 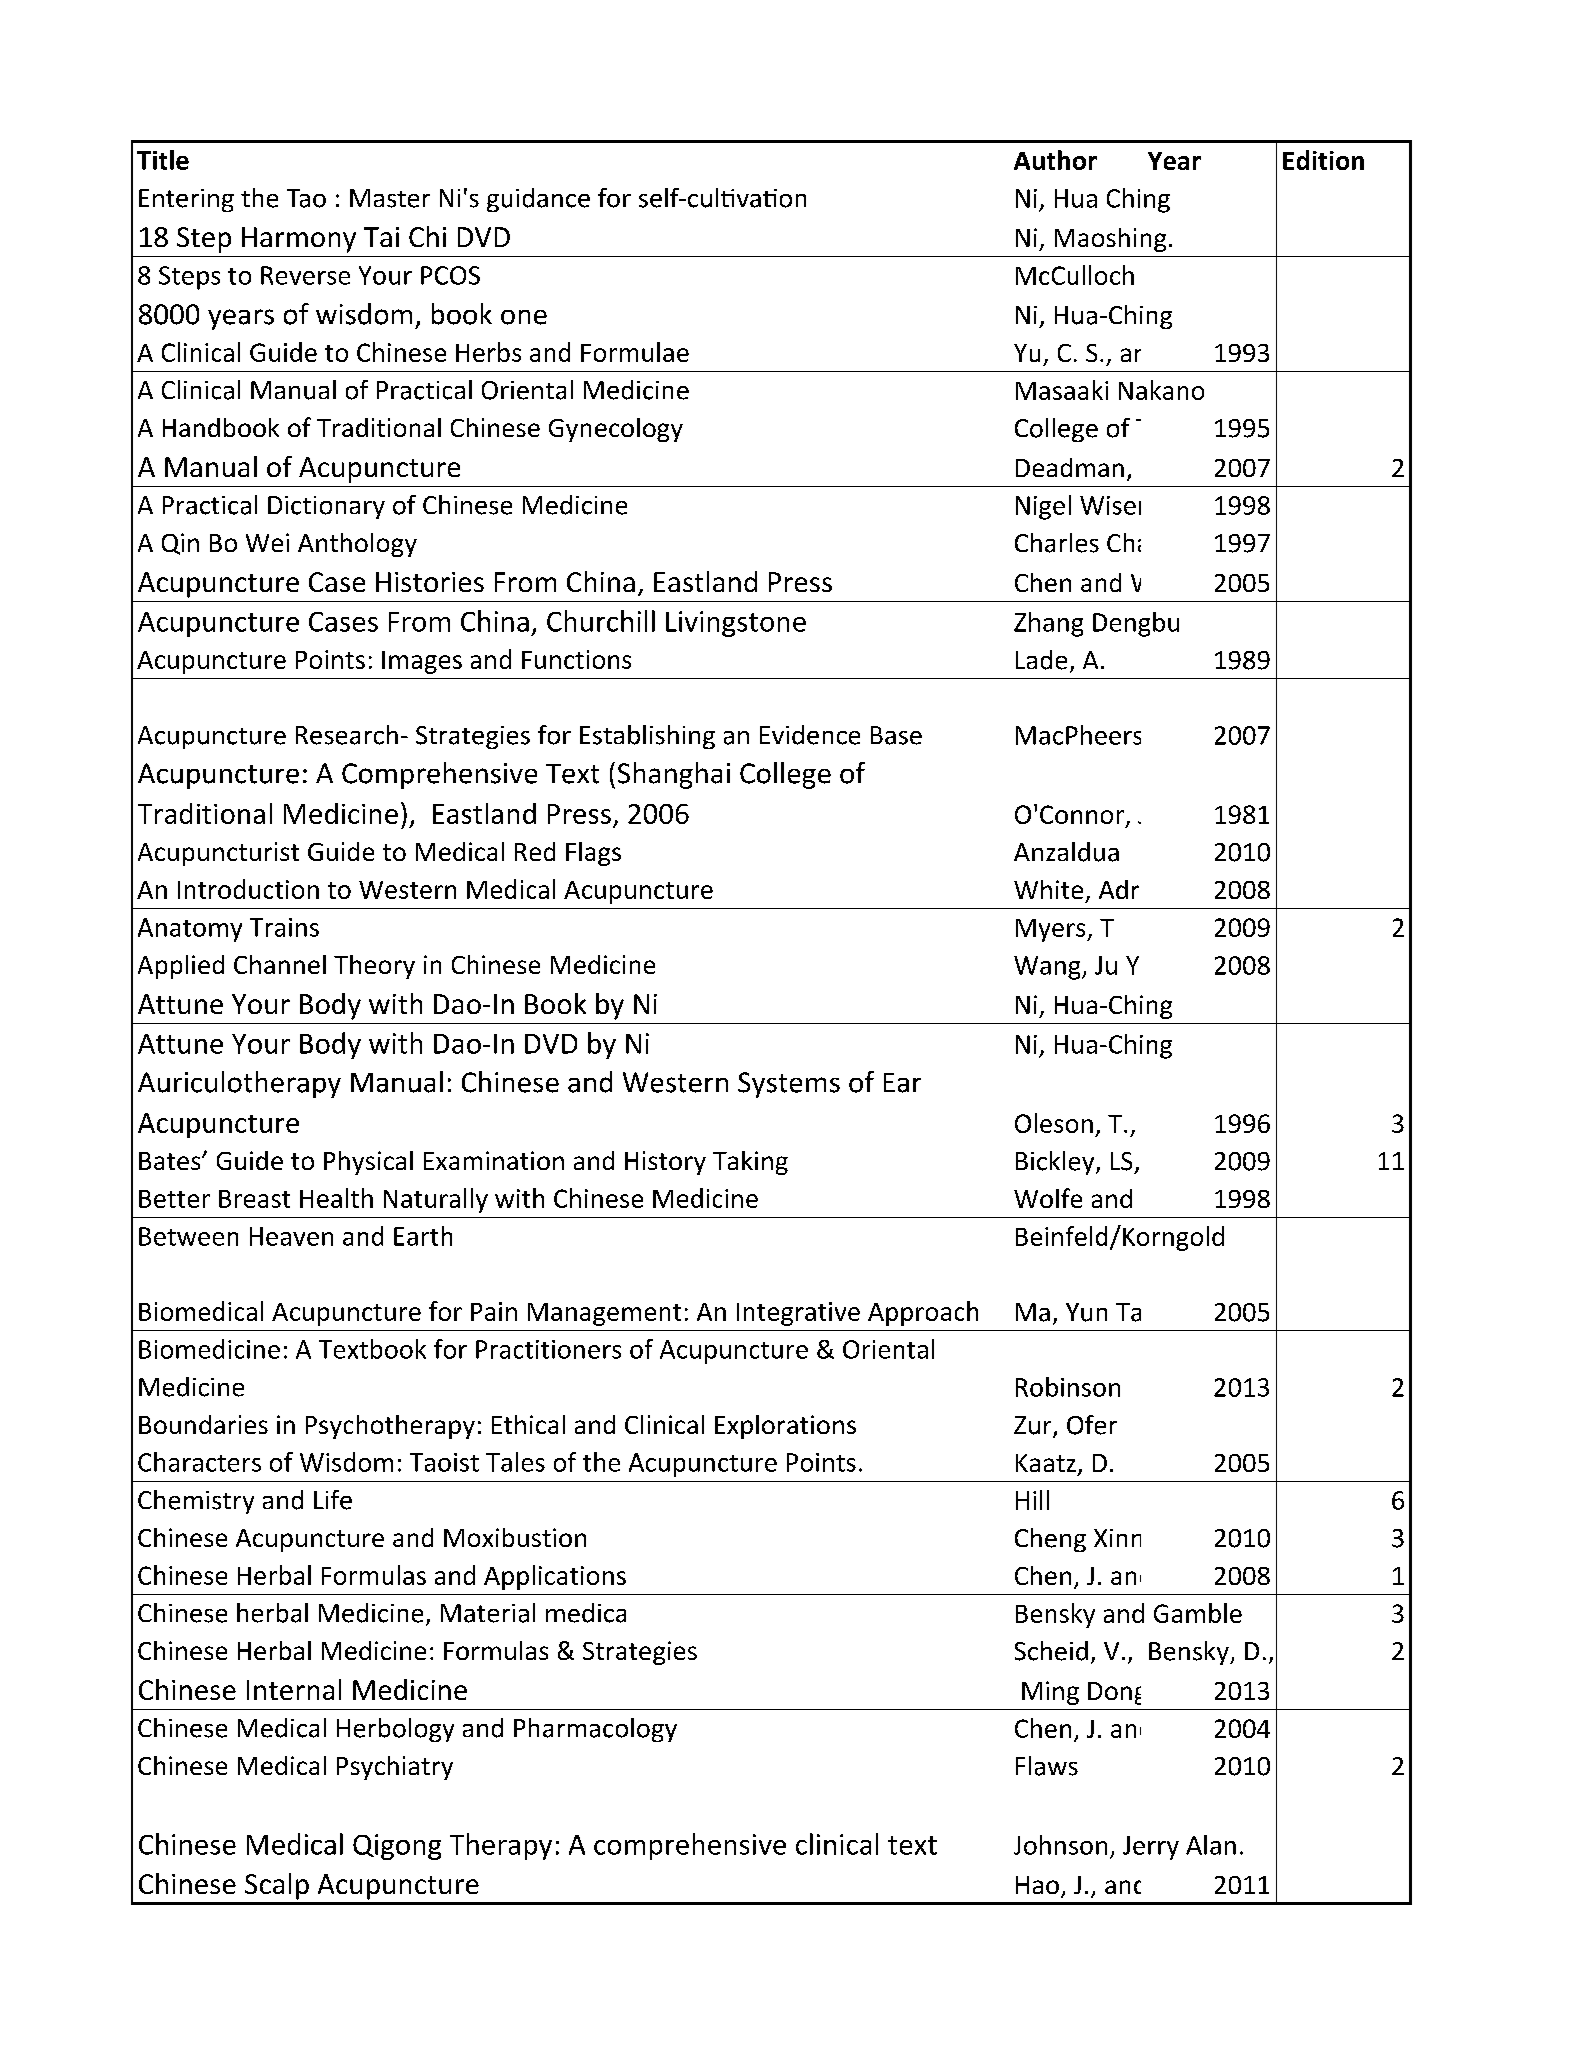 What do you see at coordinates (538, 200) in the screenshot?
I see `guidance` at bounding box center [538, 200].
